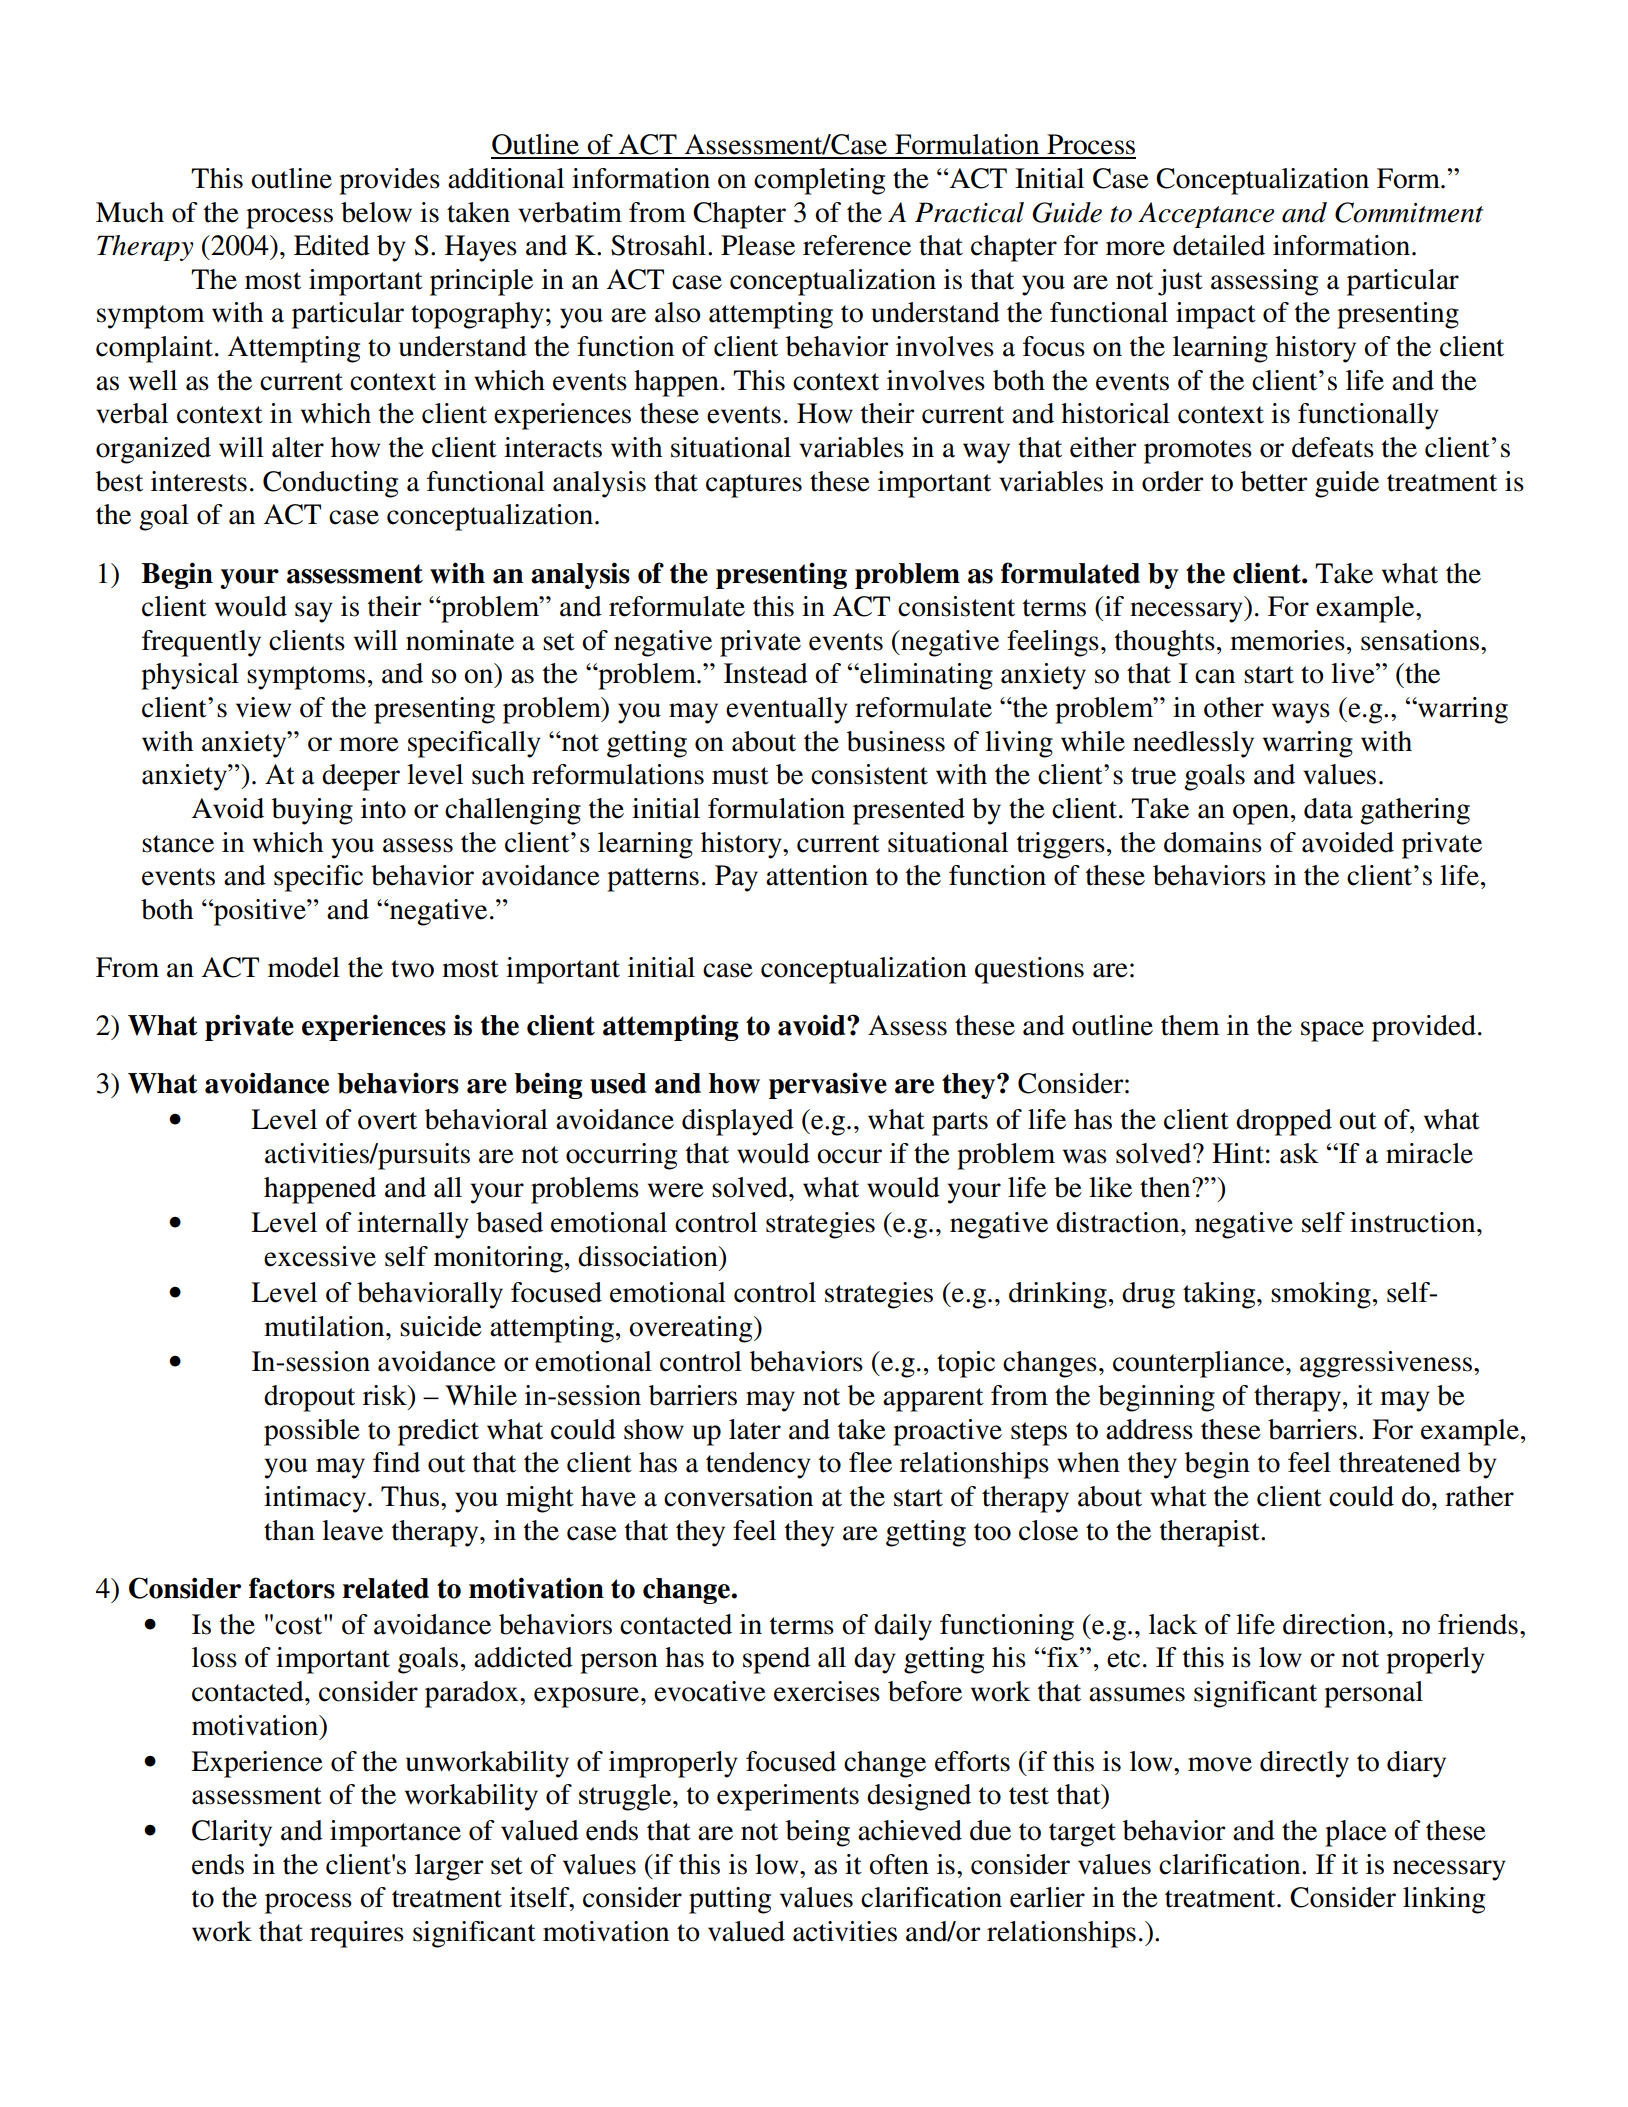  I want to click on tendency, so click(758, 1465).
